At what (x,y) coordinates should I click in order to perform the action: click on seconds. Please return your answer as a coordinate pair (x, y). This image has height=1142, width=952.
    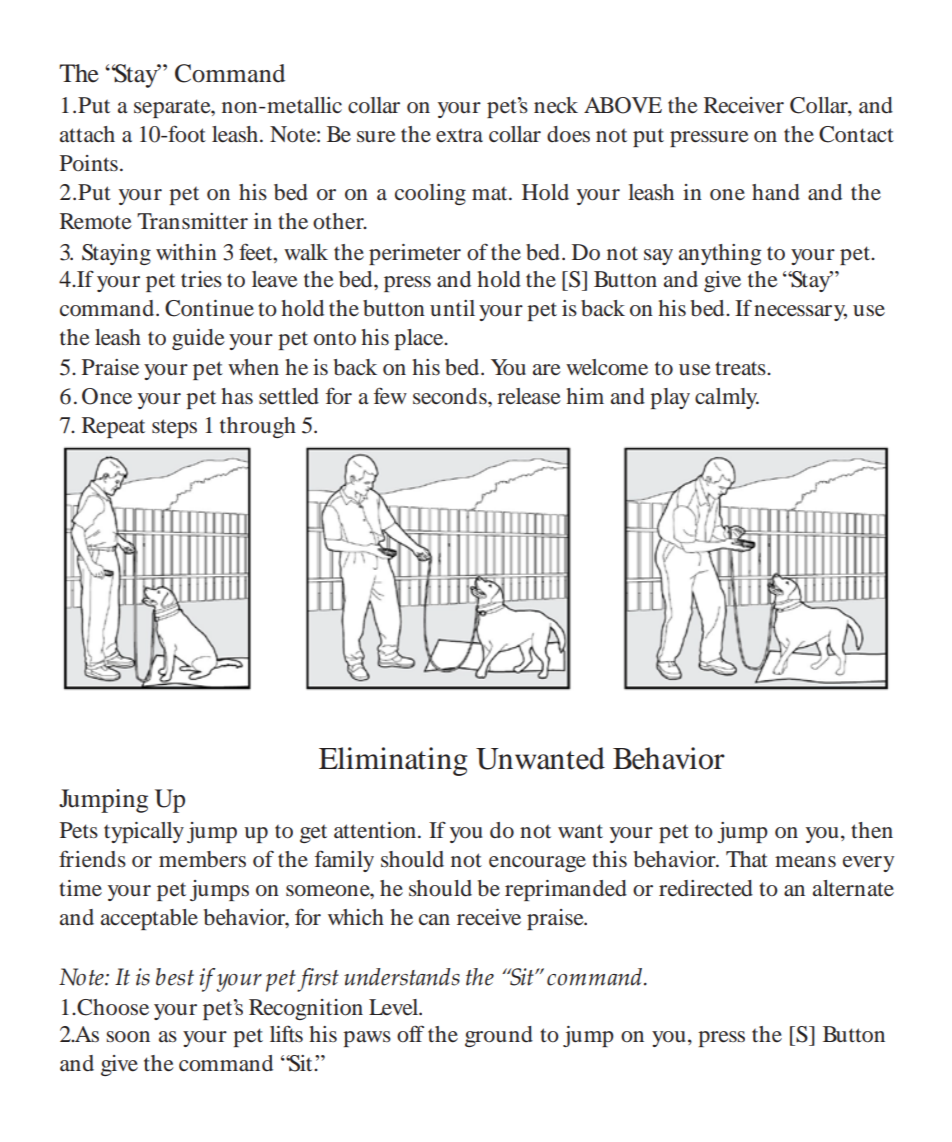
    Looking at the image, I should click on (451, 396).
